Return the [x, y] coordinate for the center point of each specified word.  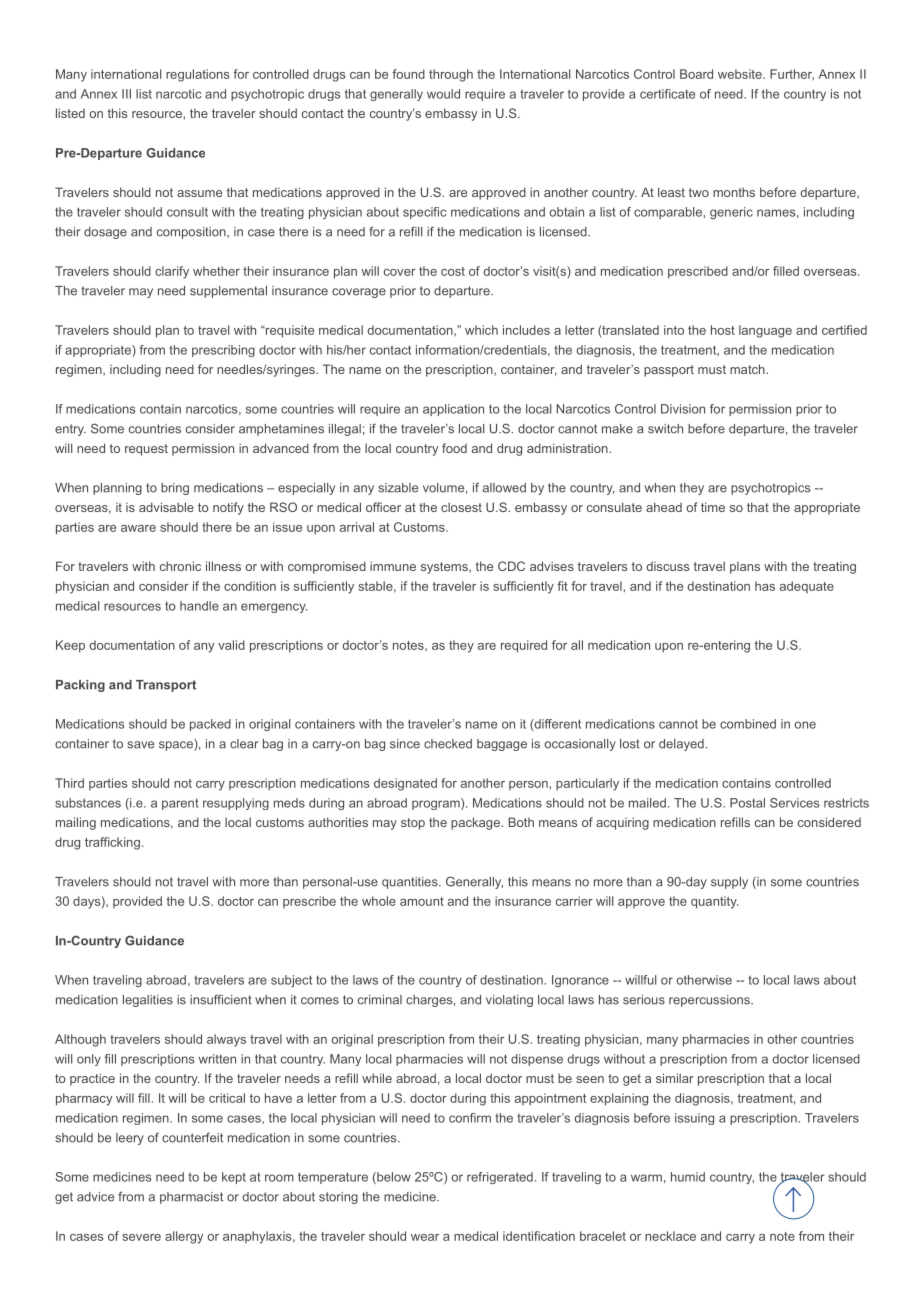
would [443, 94]
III [126, 94]
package [476, 823]
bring [175, 489]
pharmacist [191, 1198]
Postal [747, 803]
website [741, 74]
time [713, 507]
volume [443, 488]
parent [180, 804]
